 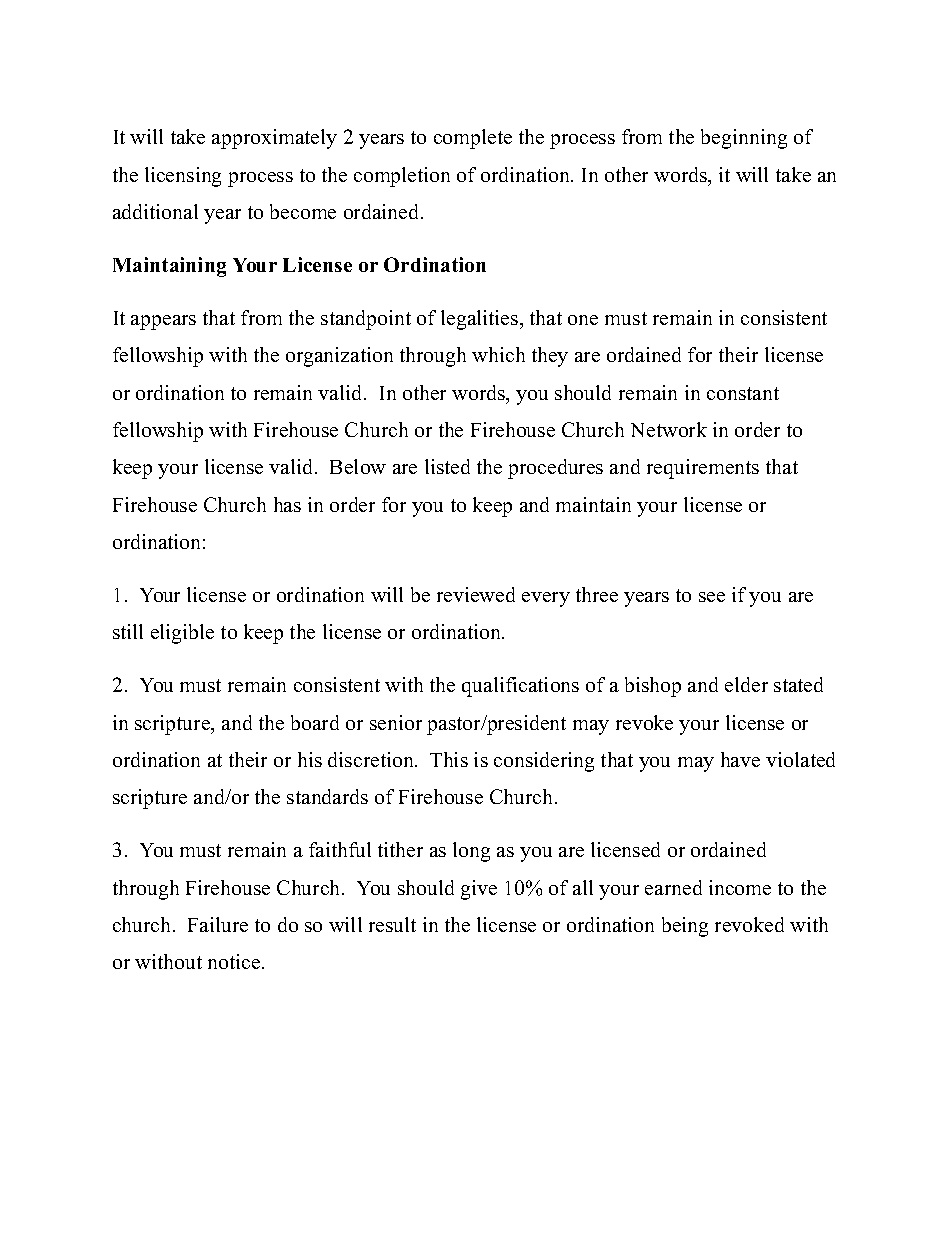 What do you see at coordinates (218, 924) in the screenshot?
I see `Failure` at bounding box center [218, 924].
